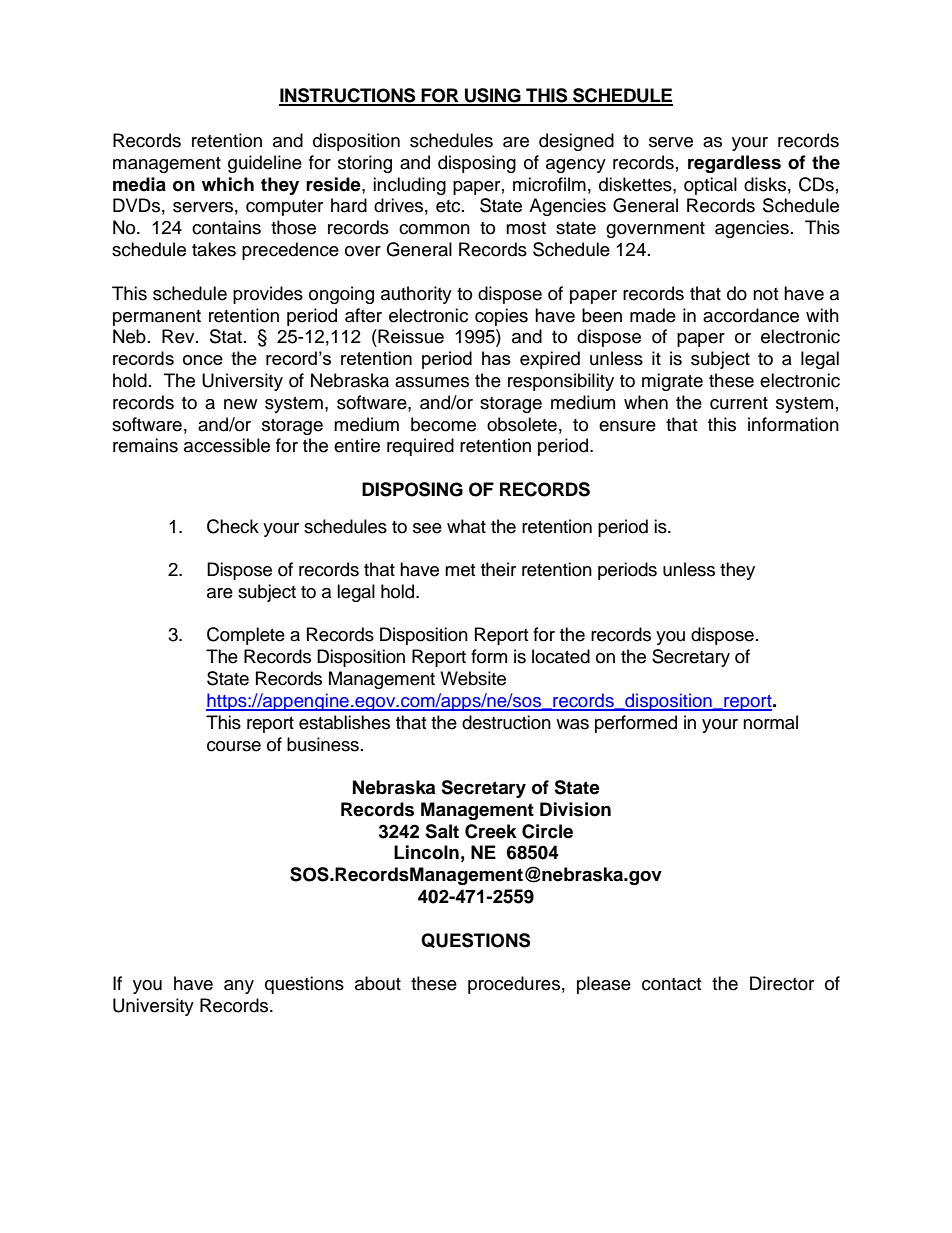 This document has width=952, height=1233. Describe the element at coordinates (466, 526) in the document. I see `what` at that location.
